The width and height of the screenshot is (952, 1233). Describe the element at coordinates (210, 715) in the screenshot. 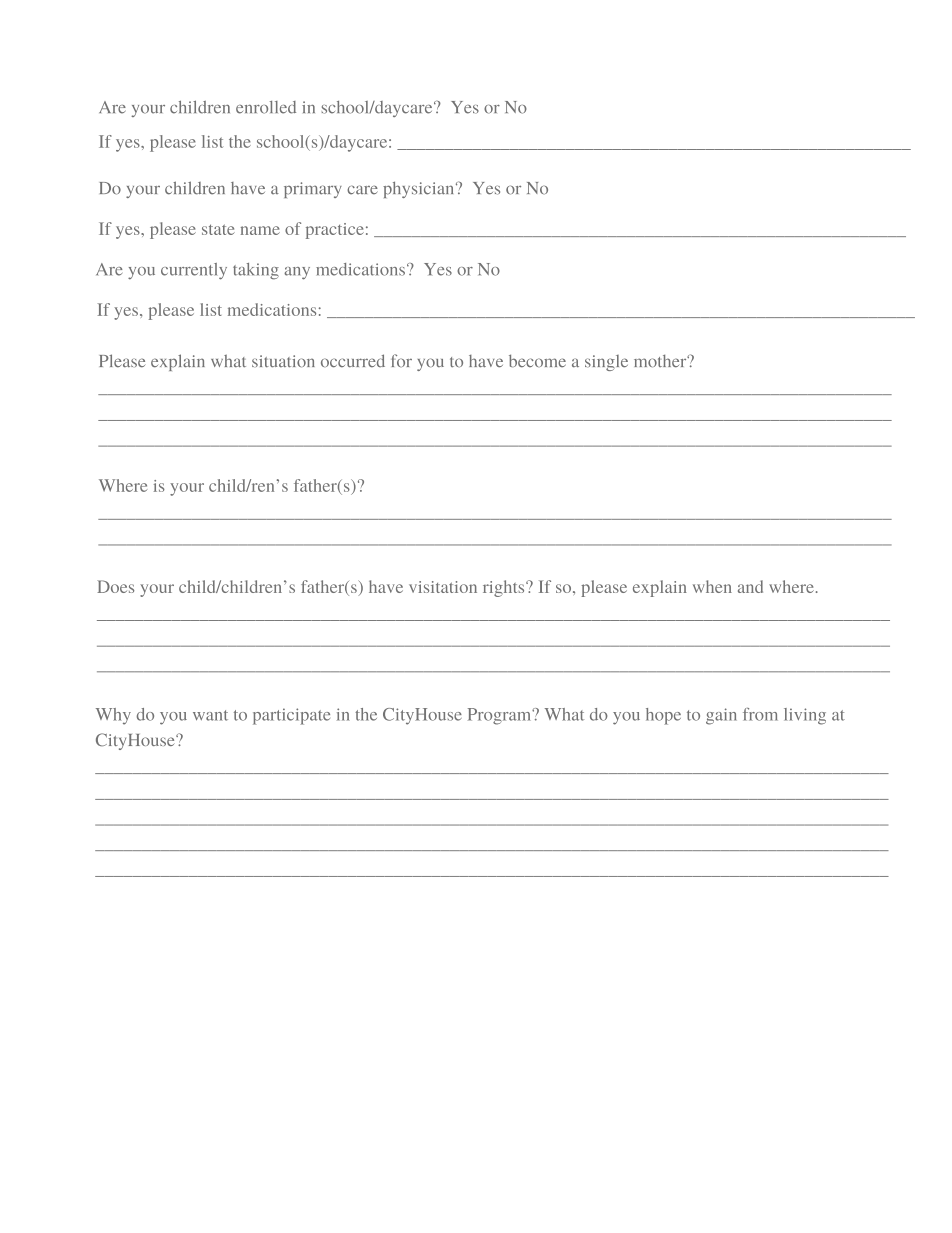

I see `want` at that location.
